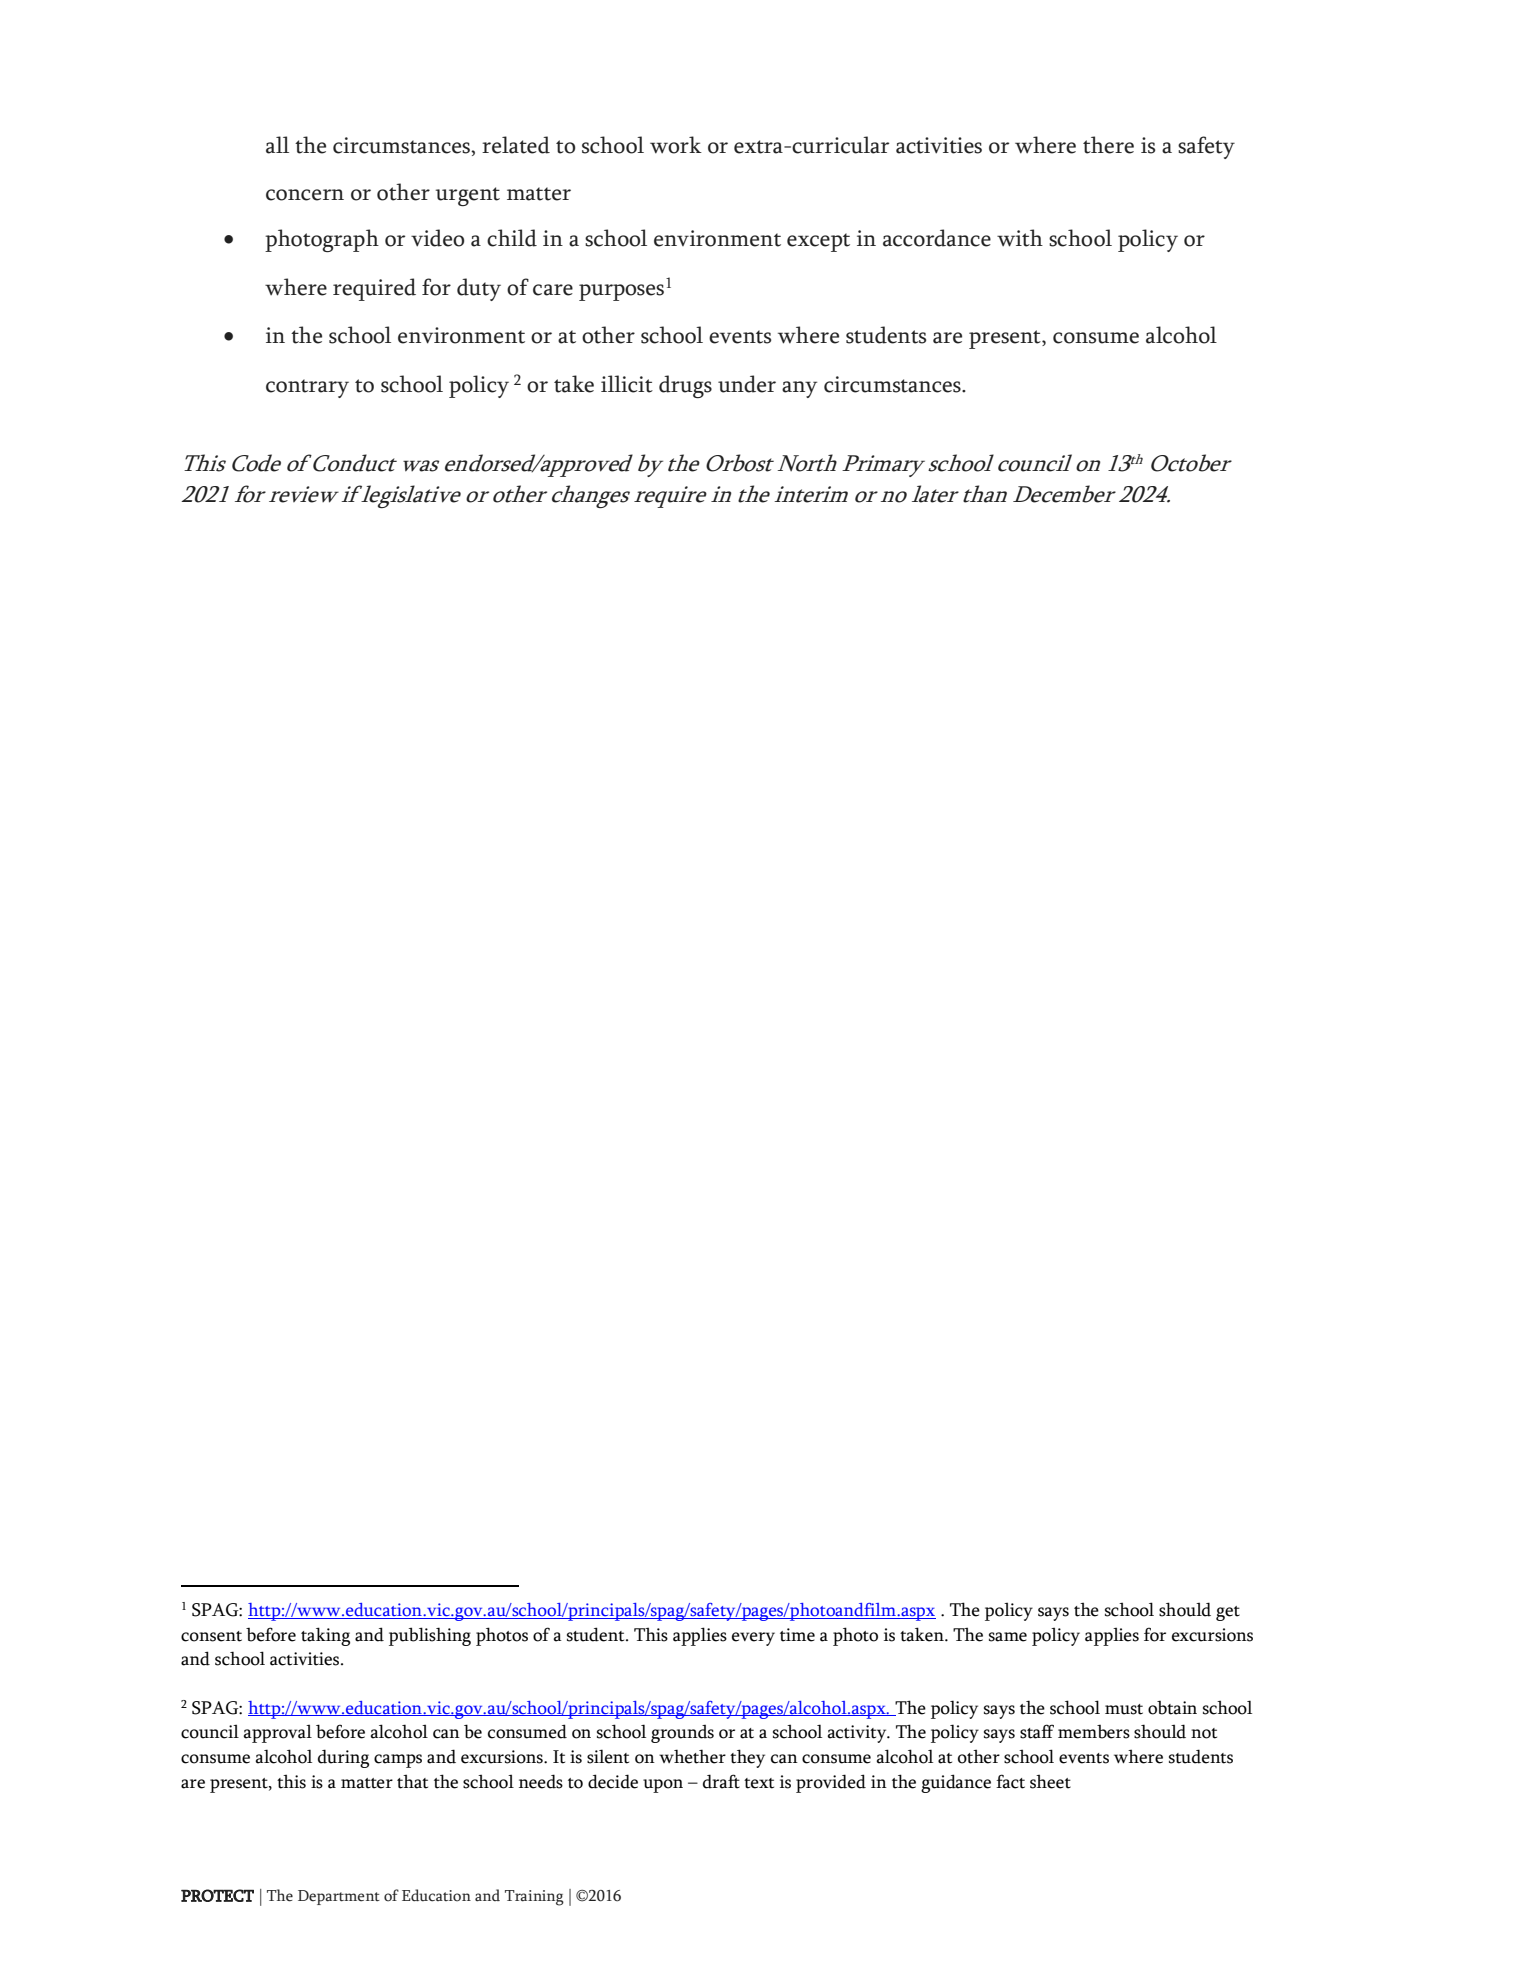 This screenshot has height=1973, width=1525. What do you see at coordinates (430, 1636) in the screenshot?
I see `publishing` at bounding box center [430, 1636].
